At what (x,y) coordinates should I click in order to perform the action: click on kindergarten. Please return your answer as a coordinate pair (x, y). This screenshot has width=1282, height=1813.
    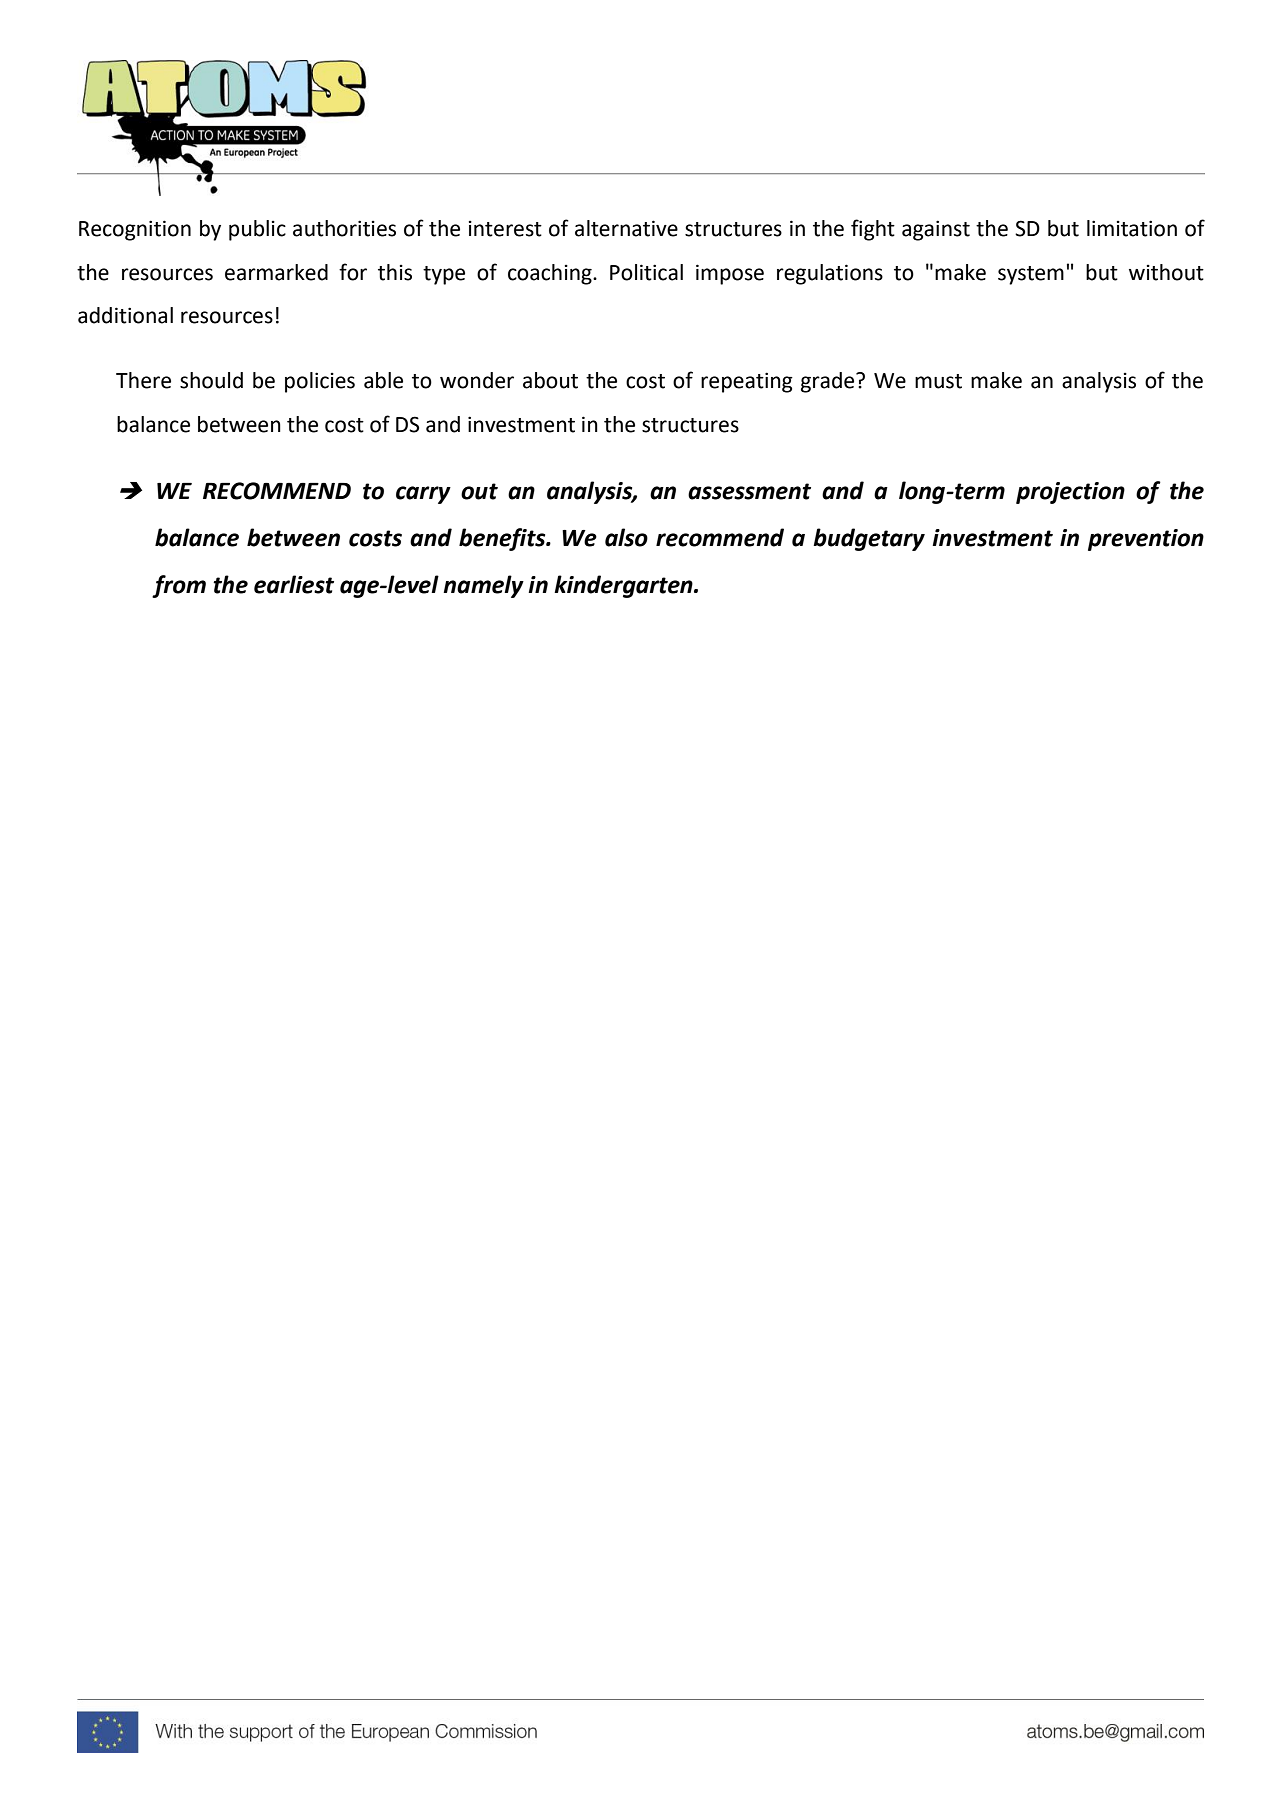
    Looking at the image, I should click on (624, 586).
